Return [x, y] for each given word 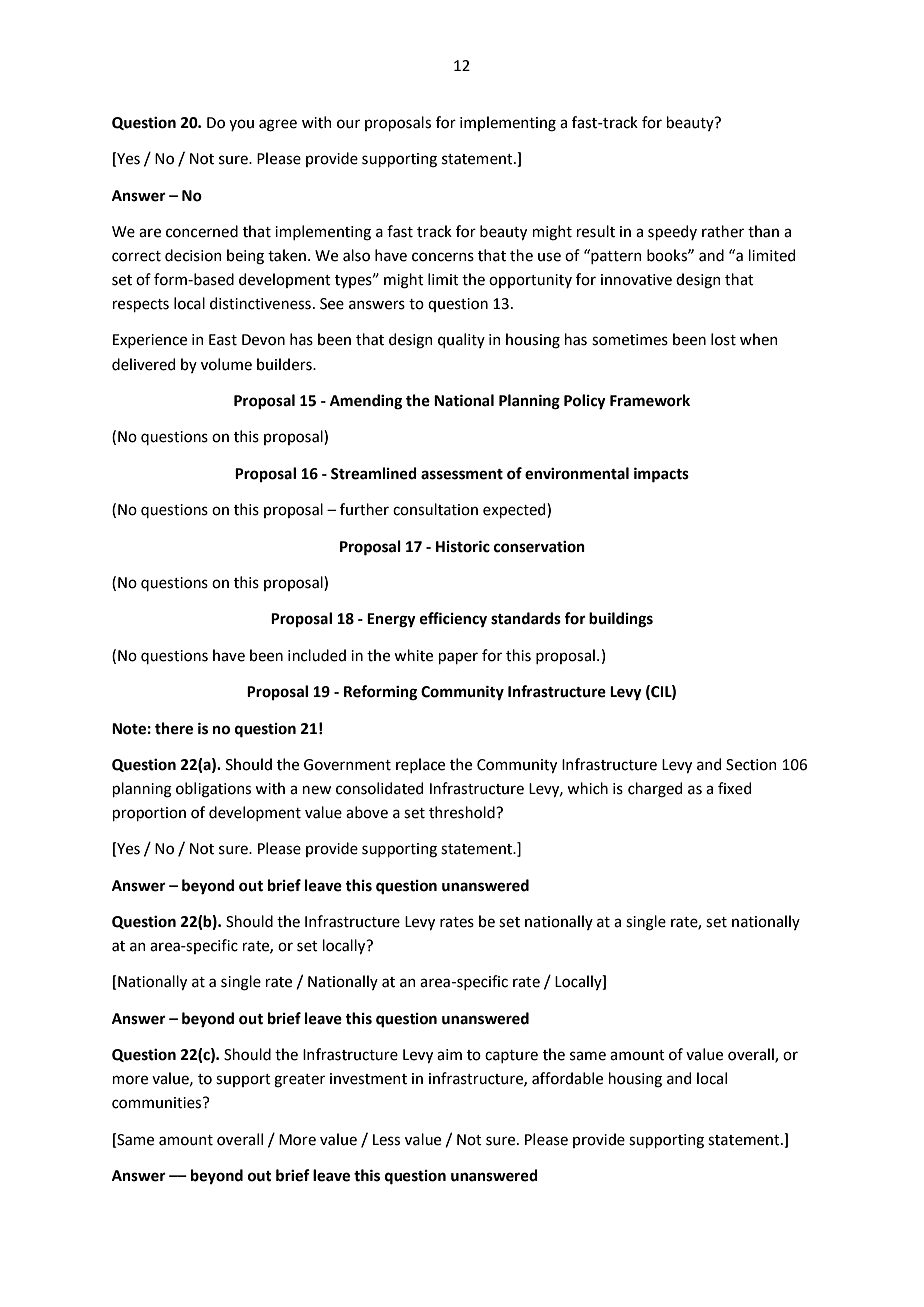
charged [655, 790]
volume [226, 364]
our [348, 124]
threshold [463, 812]
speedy [672, 232]
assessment [462, 474]
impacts [661, 475]
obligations [213, 790]
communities [158, 1103]
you [241, 125]
